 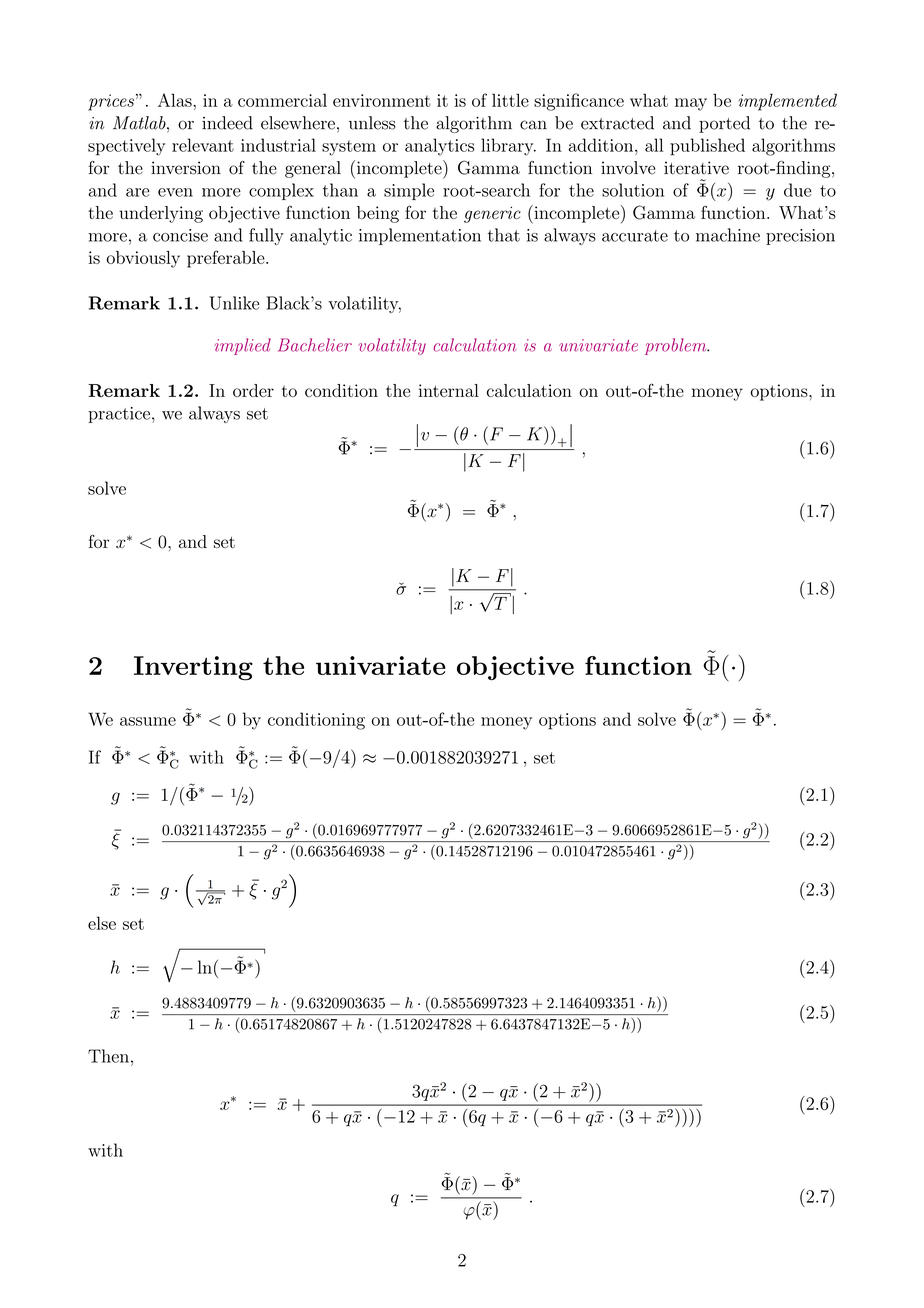 What do you see at coordinates (227, 123) in the screenshot?
I see `indeed` at bounding box center [227, 123].
